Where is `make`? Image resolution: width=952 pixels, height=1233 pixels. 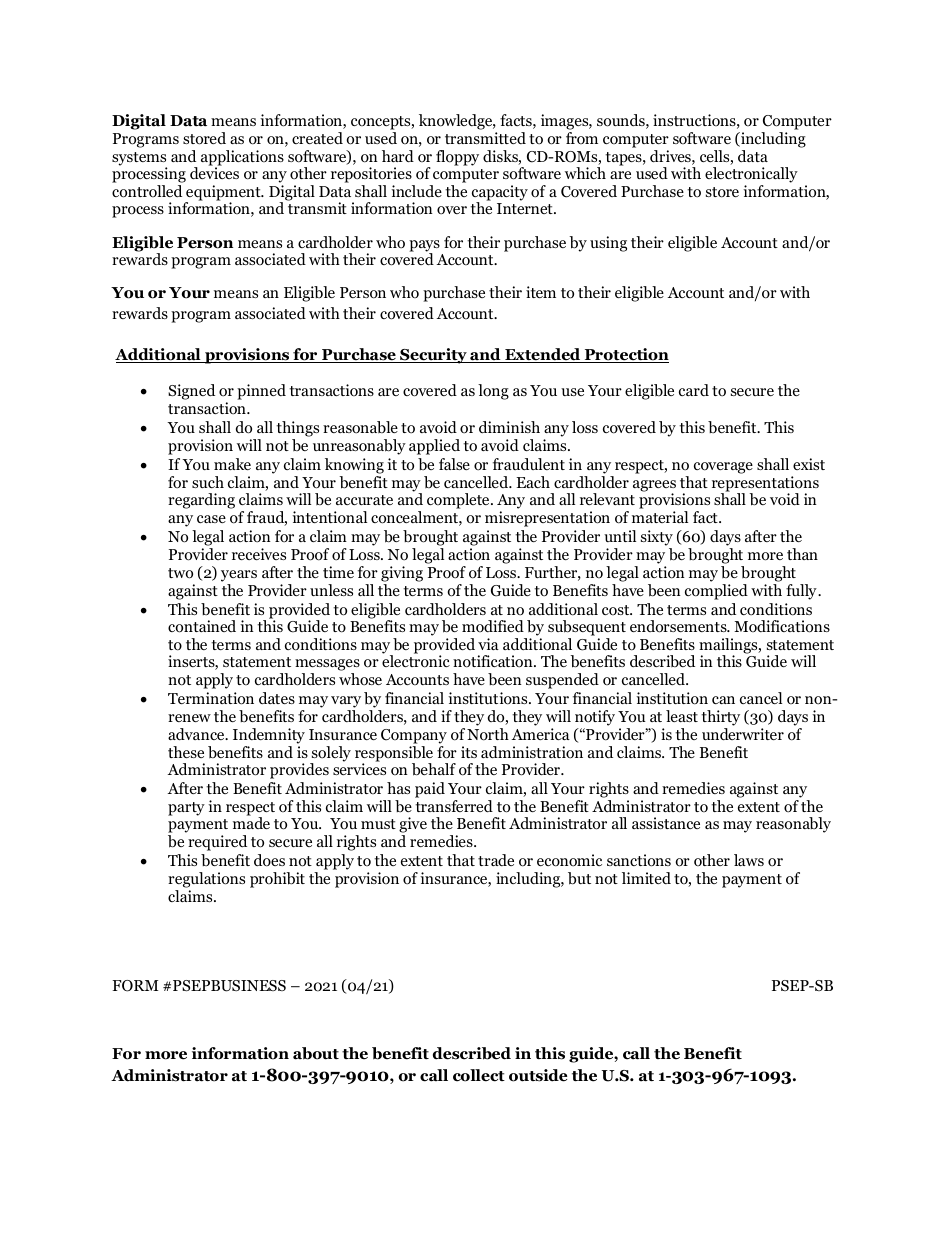
make is located at coordinates (232, 464).
